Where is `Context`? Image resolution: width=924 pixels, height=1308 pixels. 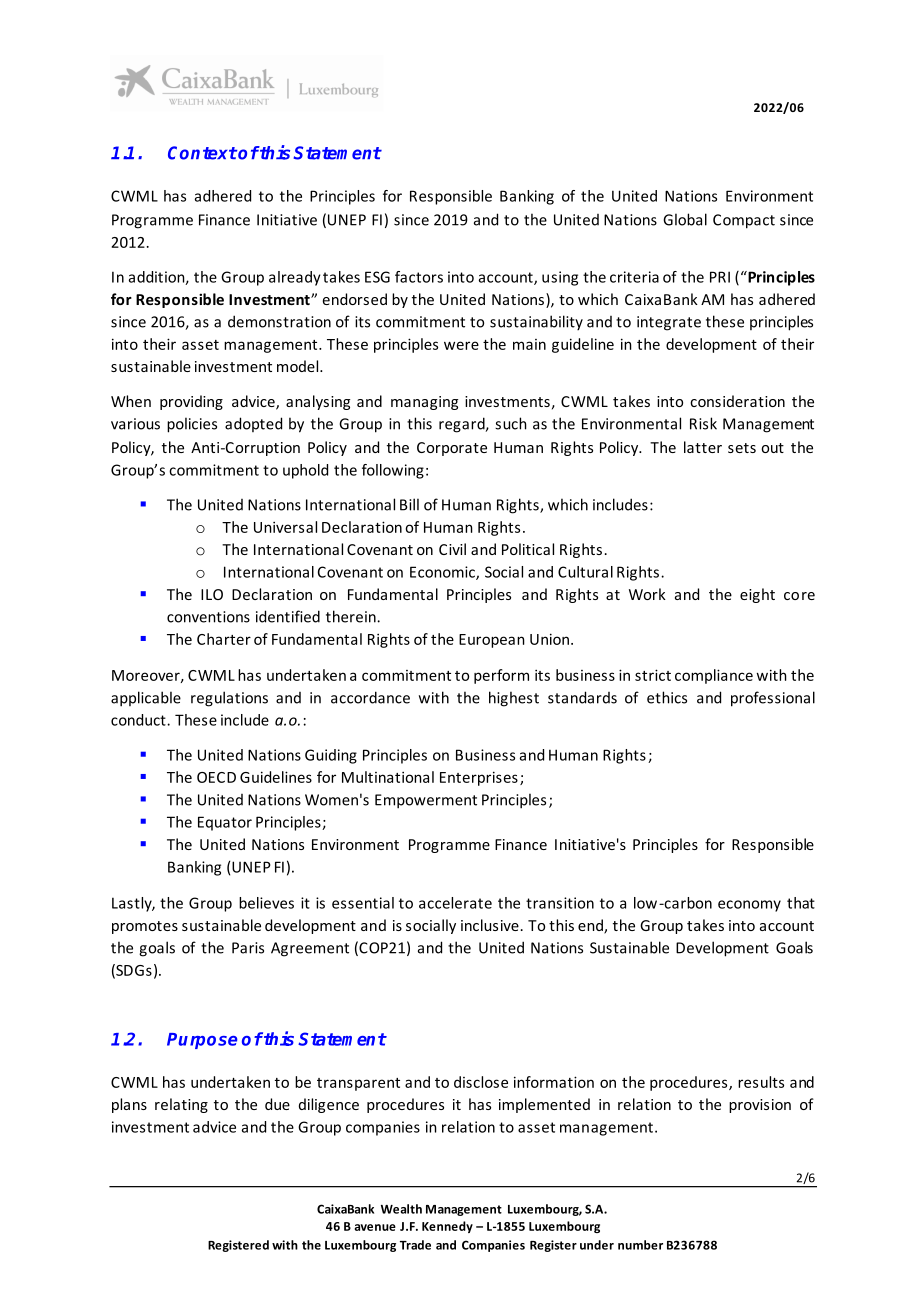
Context is located at coordinates (202, 153).
